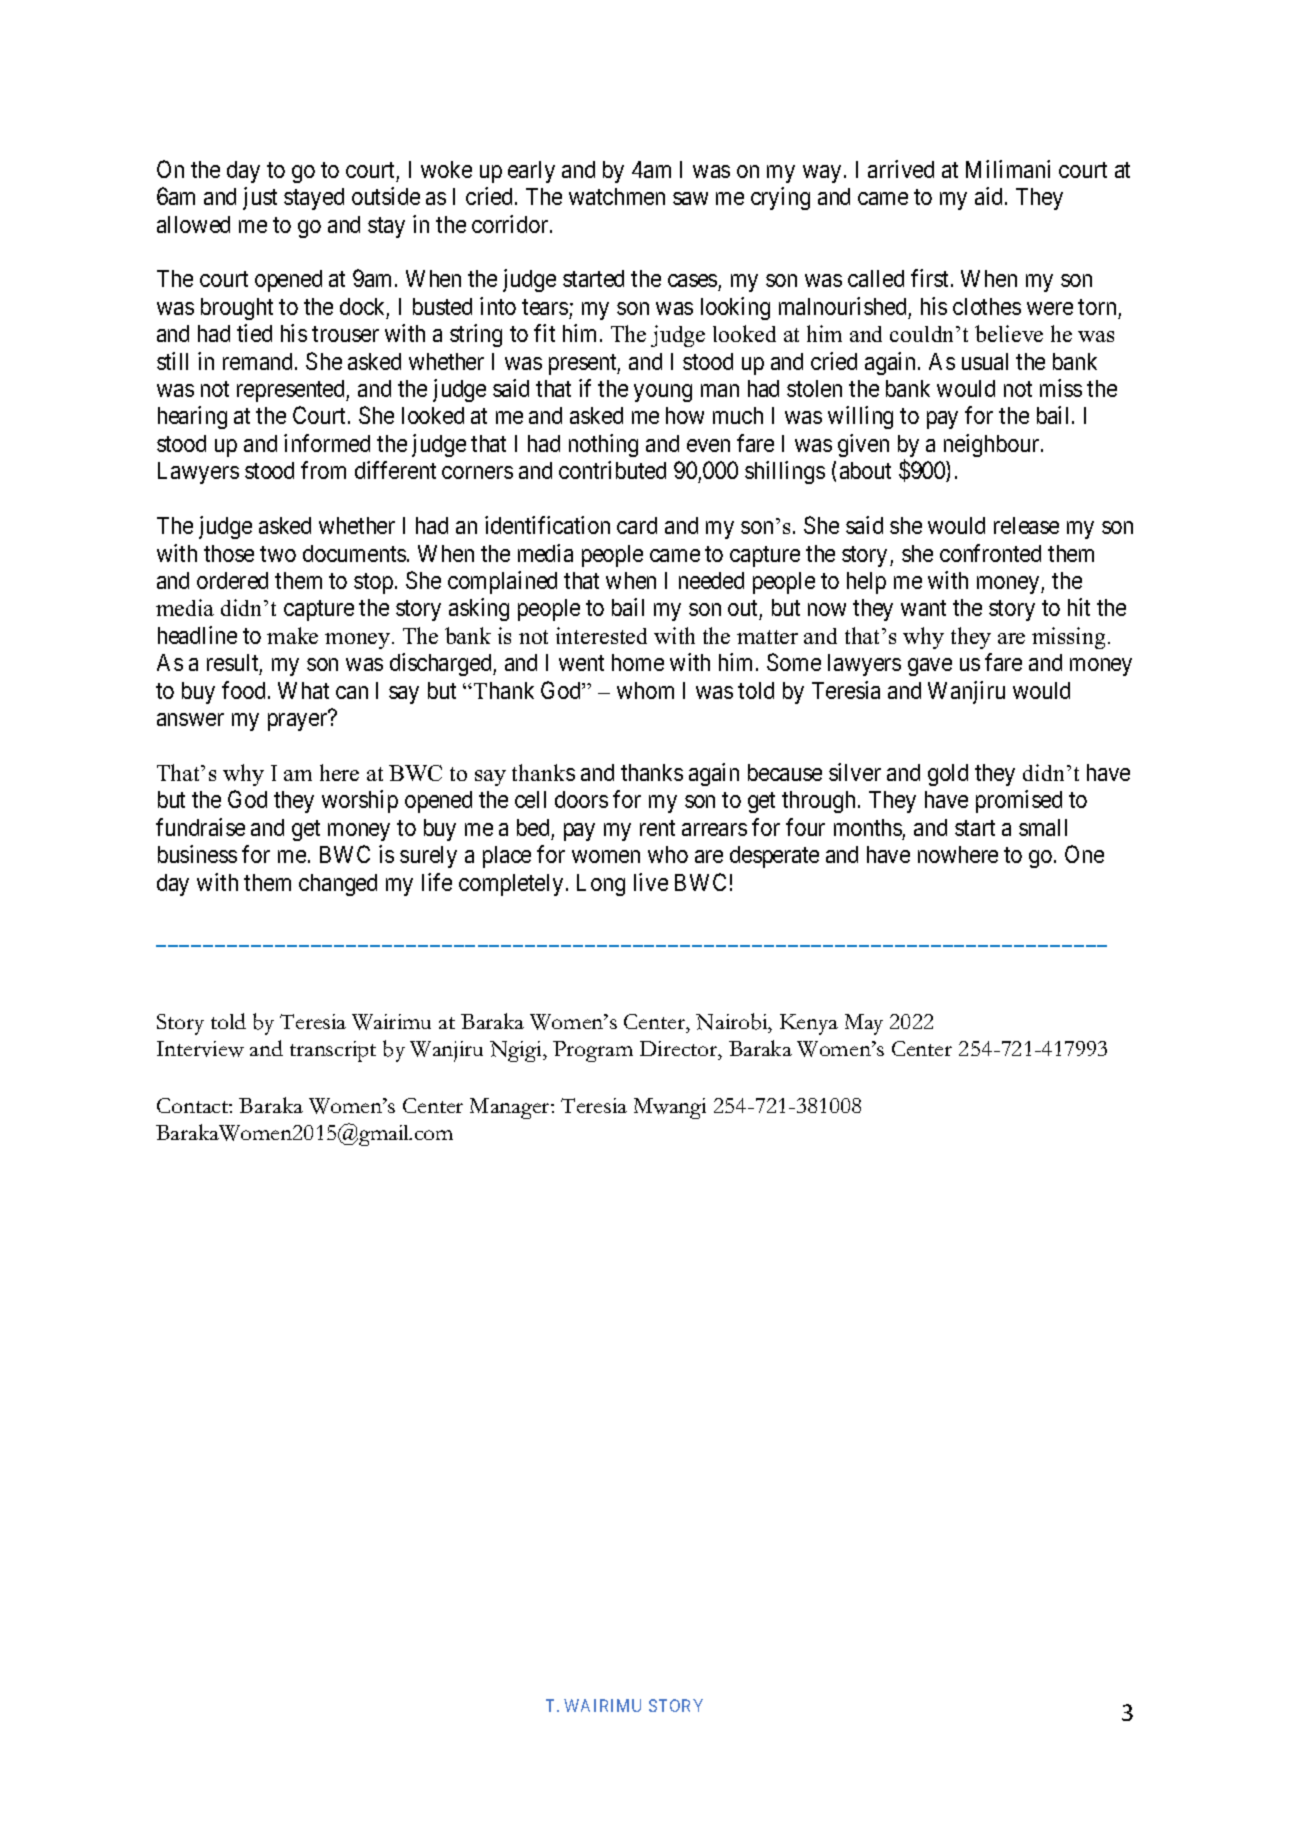 This screenshot has width=1290, height=1825. I want to click on Mwangi, so click(670, 1108).
